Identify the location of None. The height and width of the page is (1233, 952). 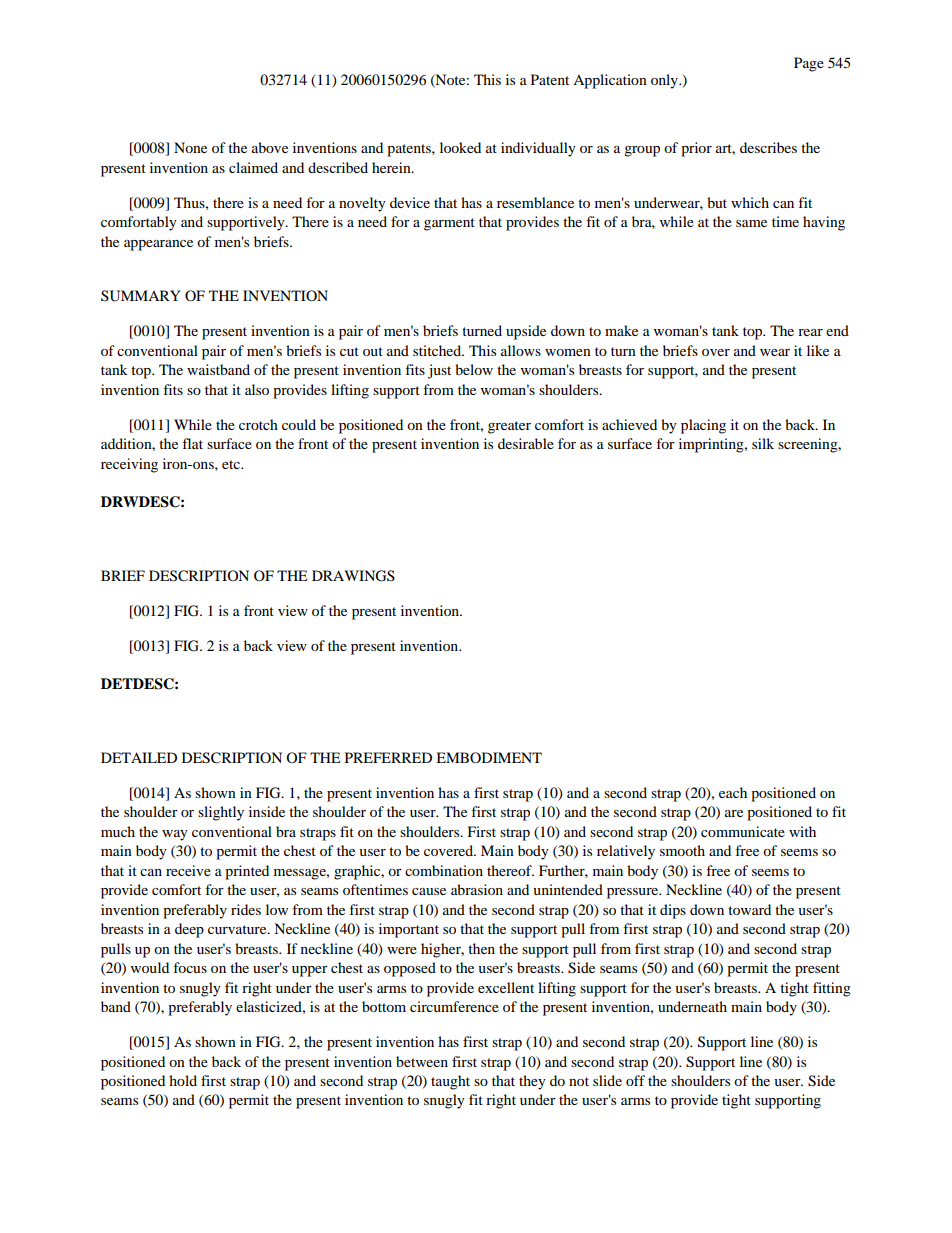
(190, 147).
